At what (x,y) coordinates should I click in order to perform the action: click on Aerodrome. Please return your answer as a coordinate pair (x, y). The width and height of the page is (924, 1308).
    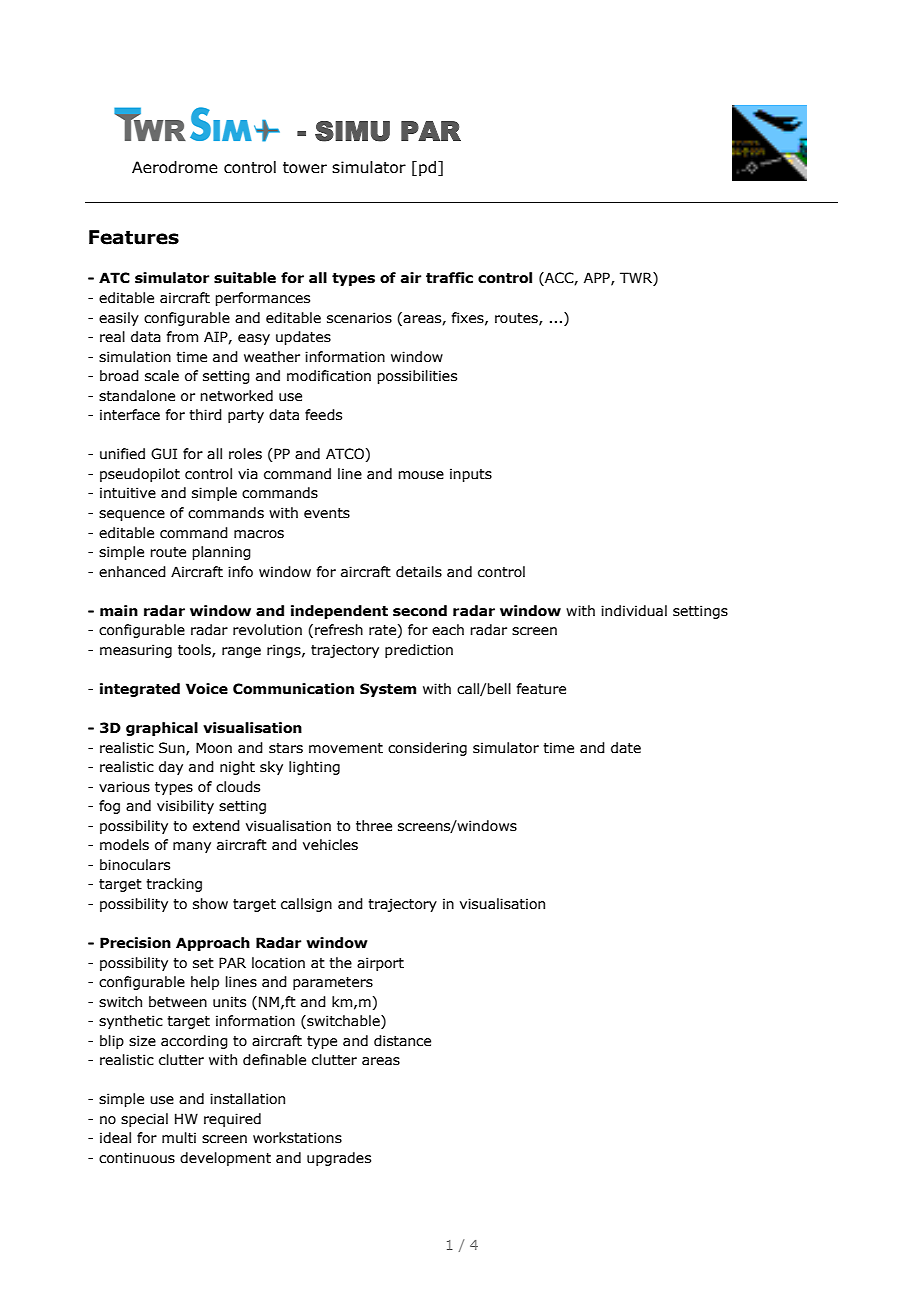
    Looking at the image, I should click on (175, 167).
